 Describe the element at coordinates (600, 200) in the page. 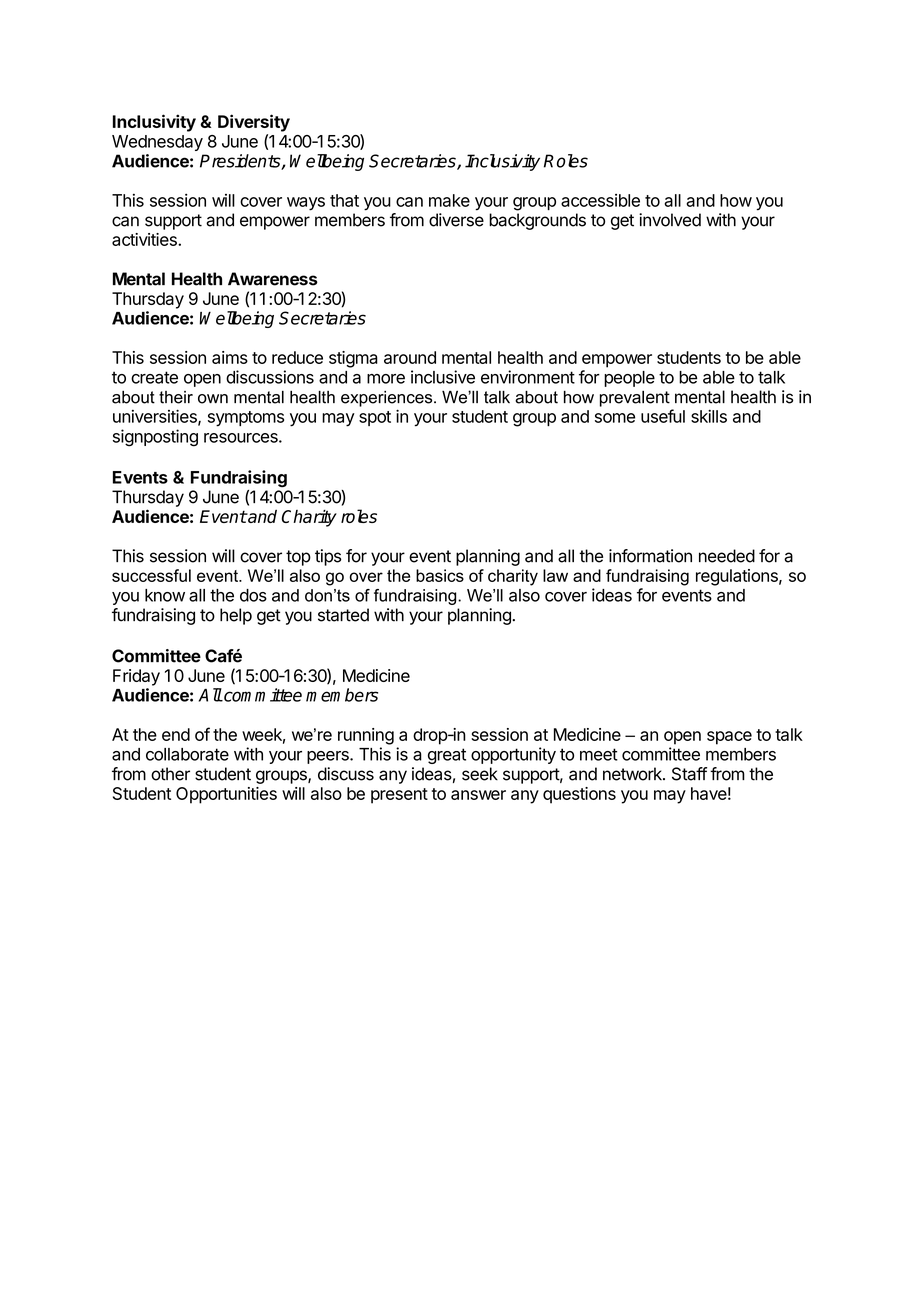

I see `accessible` at that location.
